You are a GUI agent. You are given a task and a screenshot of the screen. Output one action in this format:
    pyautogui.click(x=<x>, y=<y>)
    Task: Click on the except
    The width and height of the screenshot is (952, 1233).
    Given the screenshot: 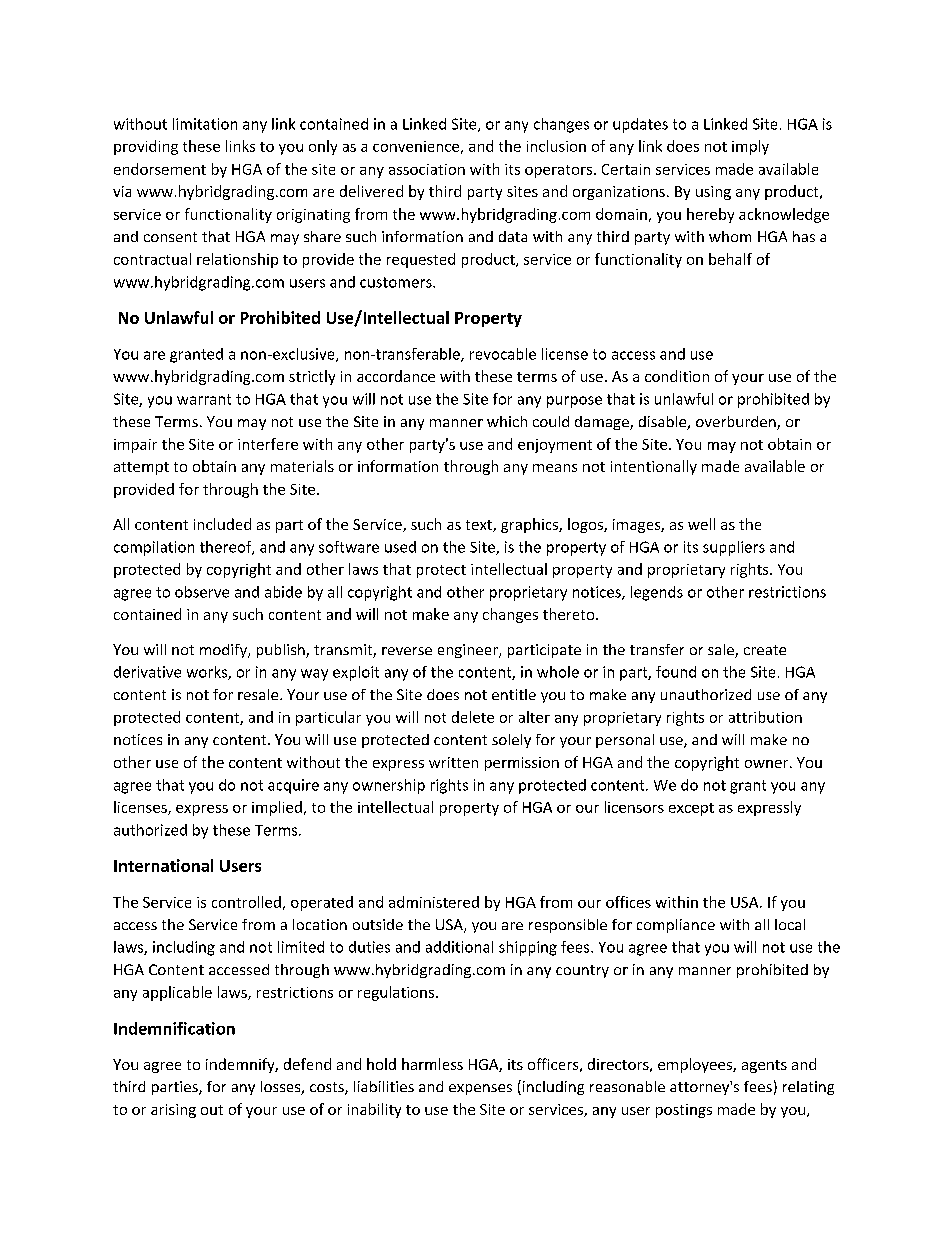 What is the action you would take?
    pyautogui.click(x=691, y=809)
